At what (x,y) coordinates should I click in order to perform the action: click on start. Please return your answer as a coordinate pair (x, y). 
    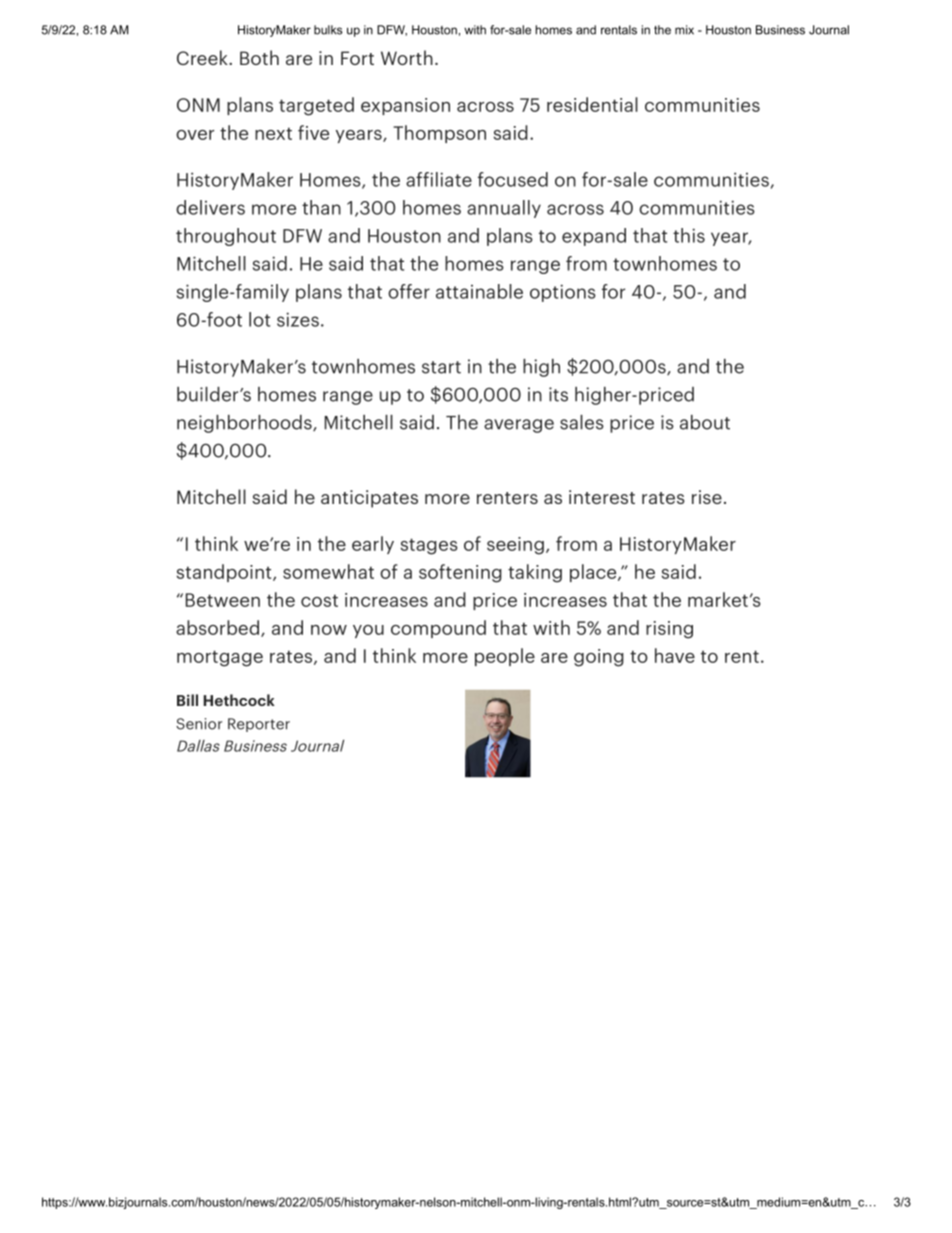
    Looking at the image, I should click on (441, 367).
